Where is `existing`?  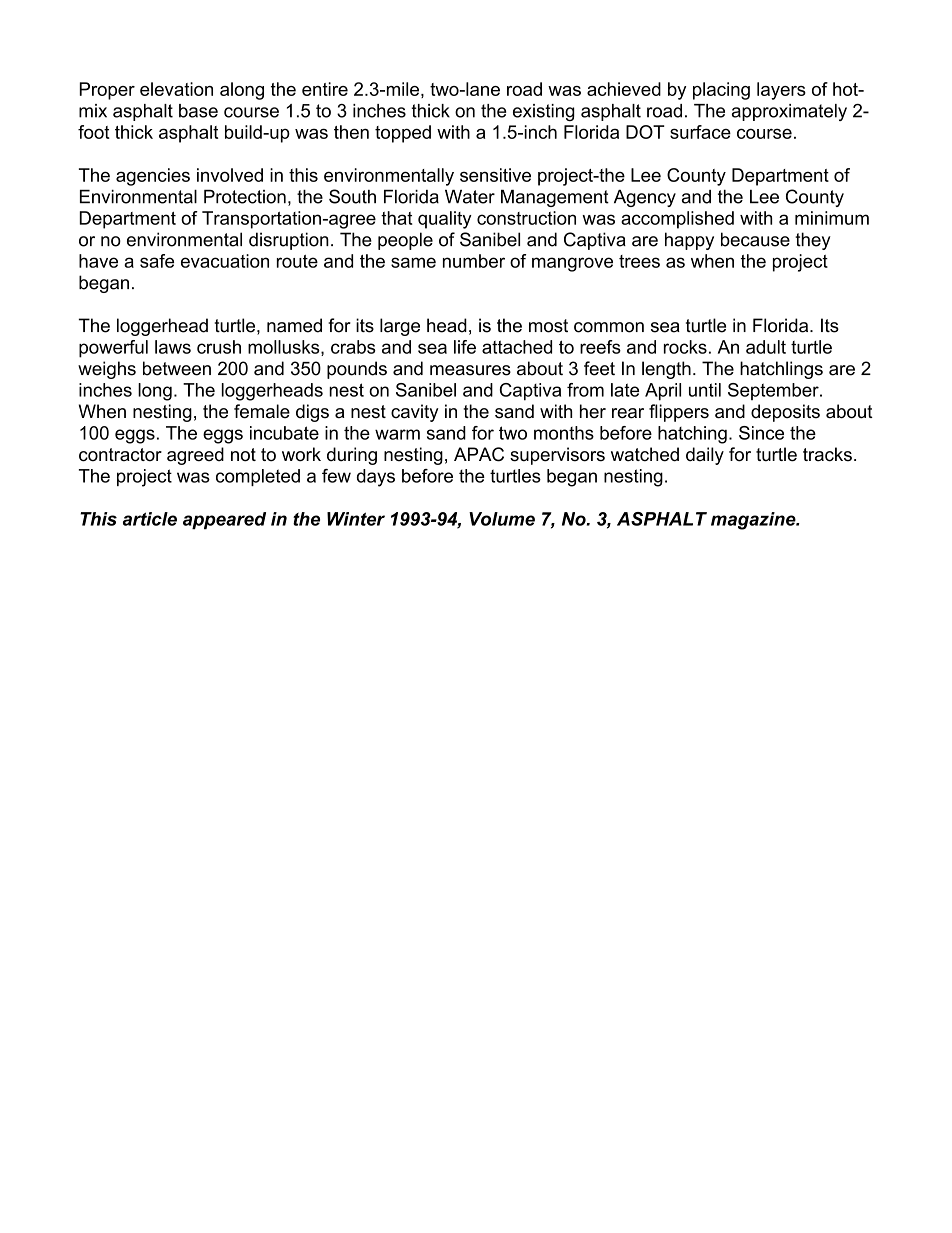 existing is located at coordinates (544, 112).
